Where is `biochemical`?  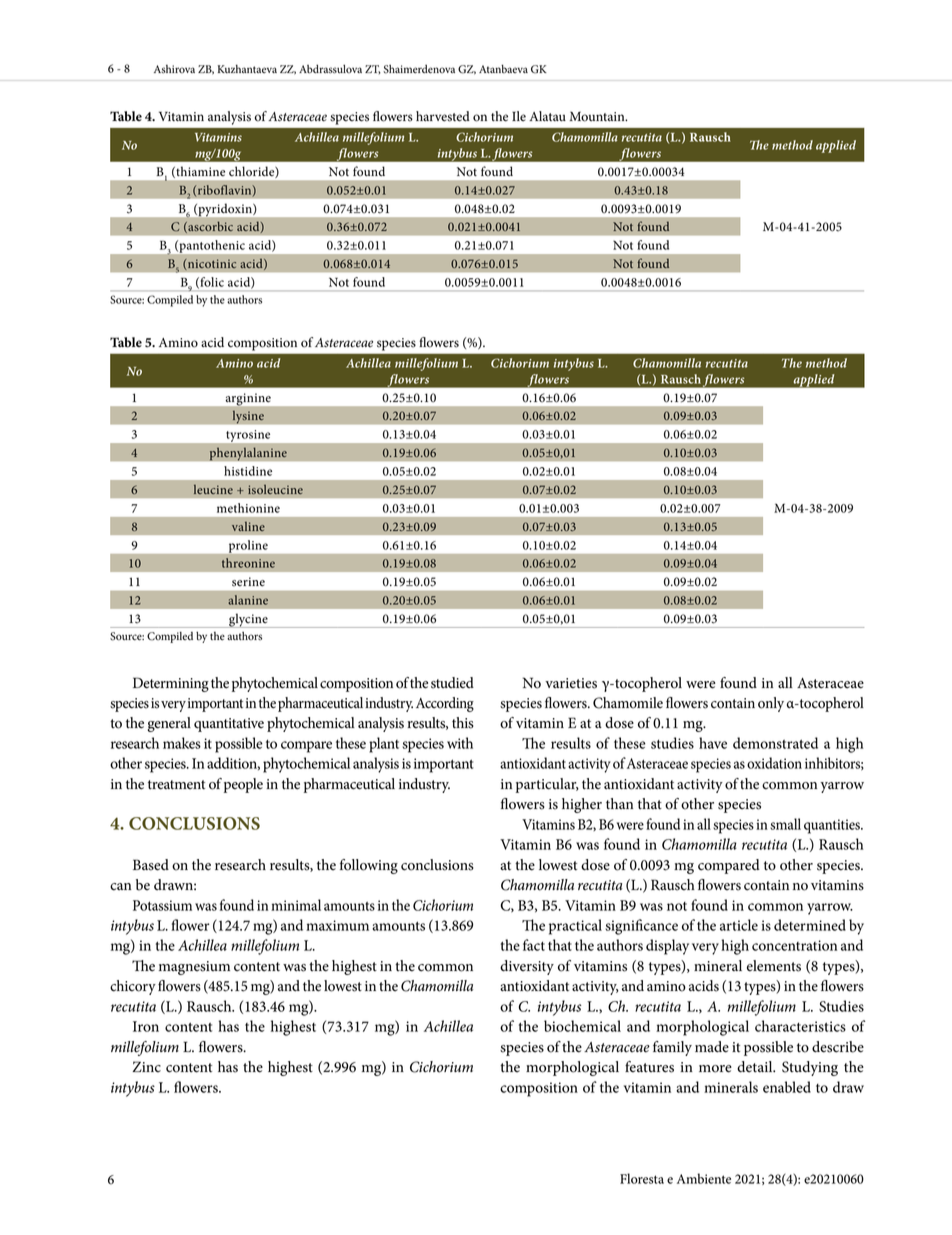 biochemical is located at coordinates (582, 1026).
